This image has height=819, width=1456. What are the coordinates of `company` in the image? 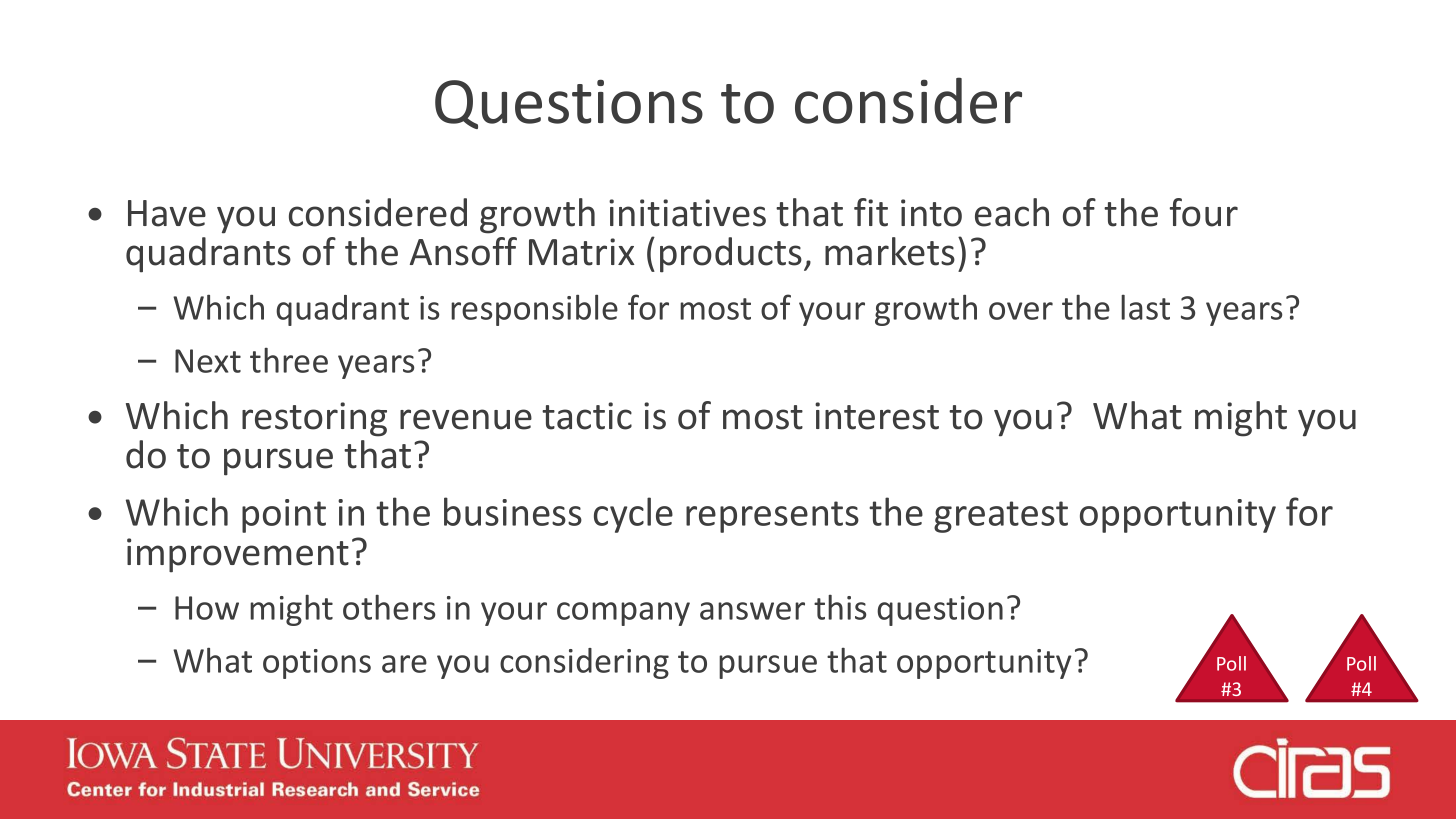 It's located at (623, 614).
